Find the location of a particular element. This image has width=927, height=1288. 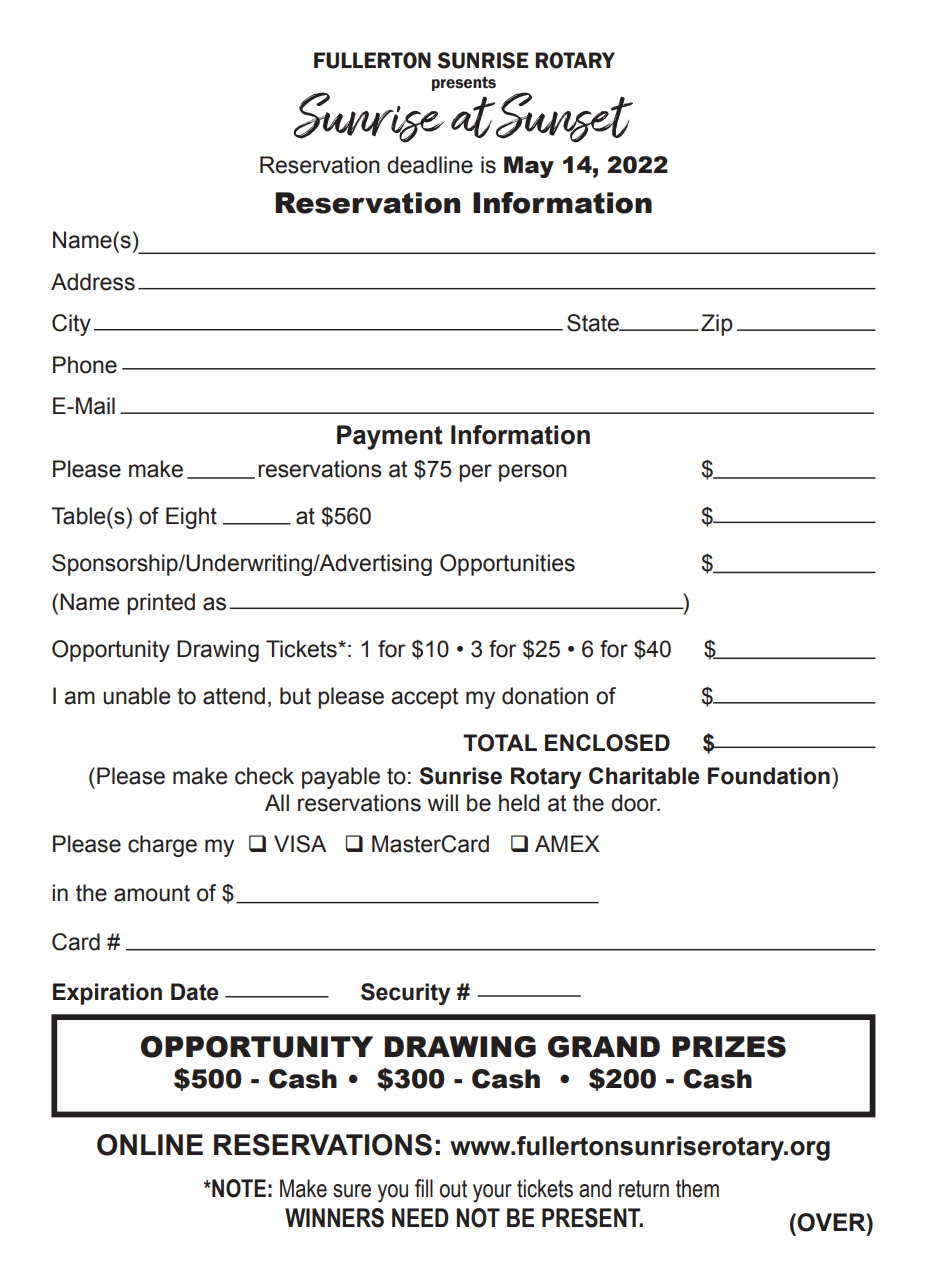

May is located at coordinates (529, 167).
